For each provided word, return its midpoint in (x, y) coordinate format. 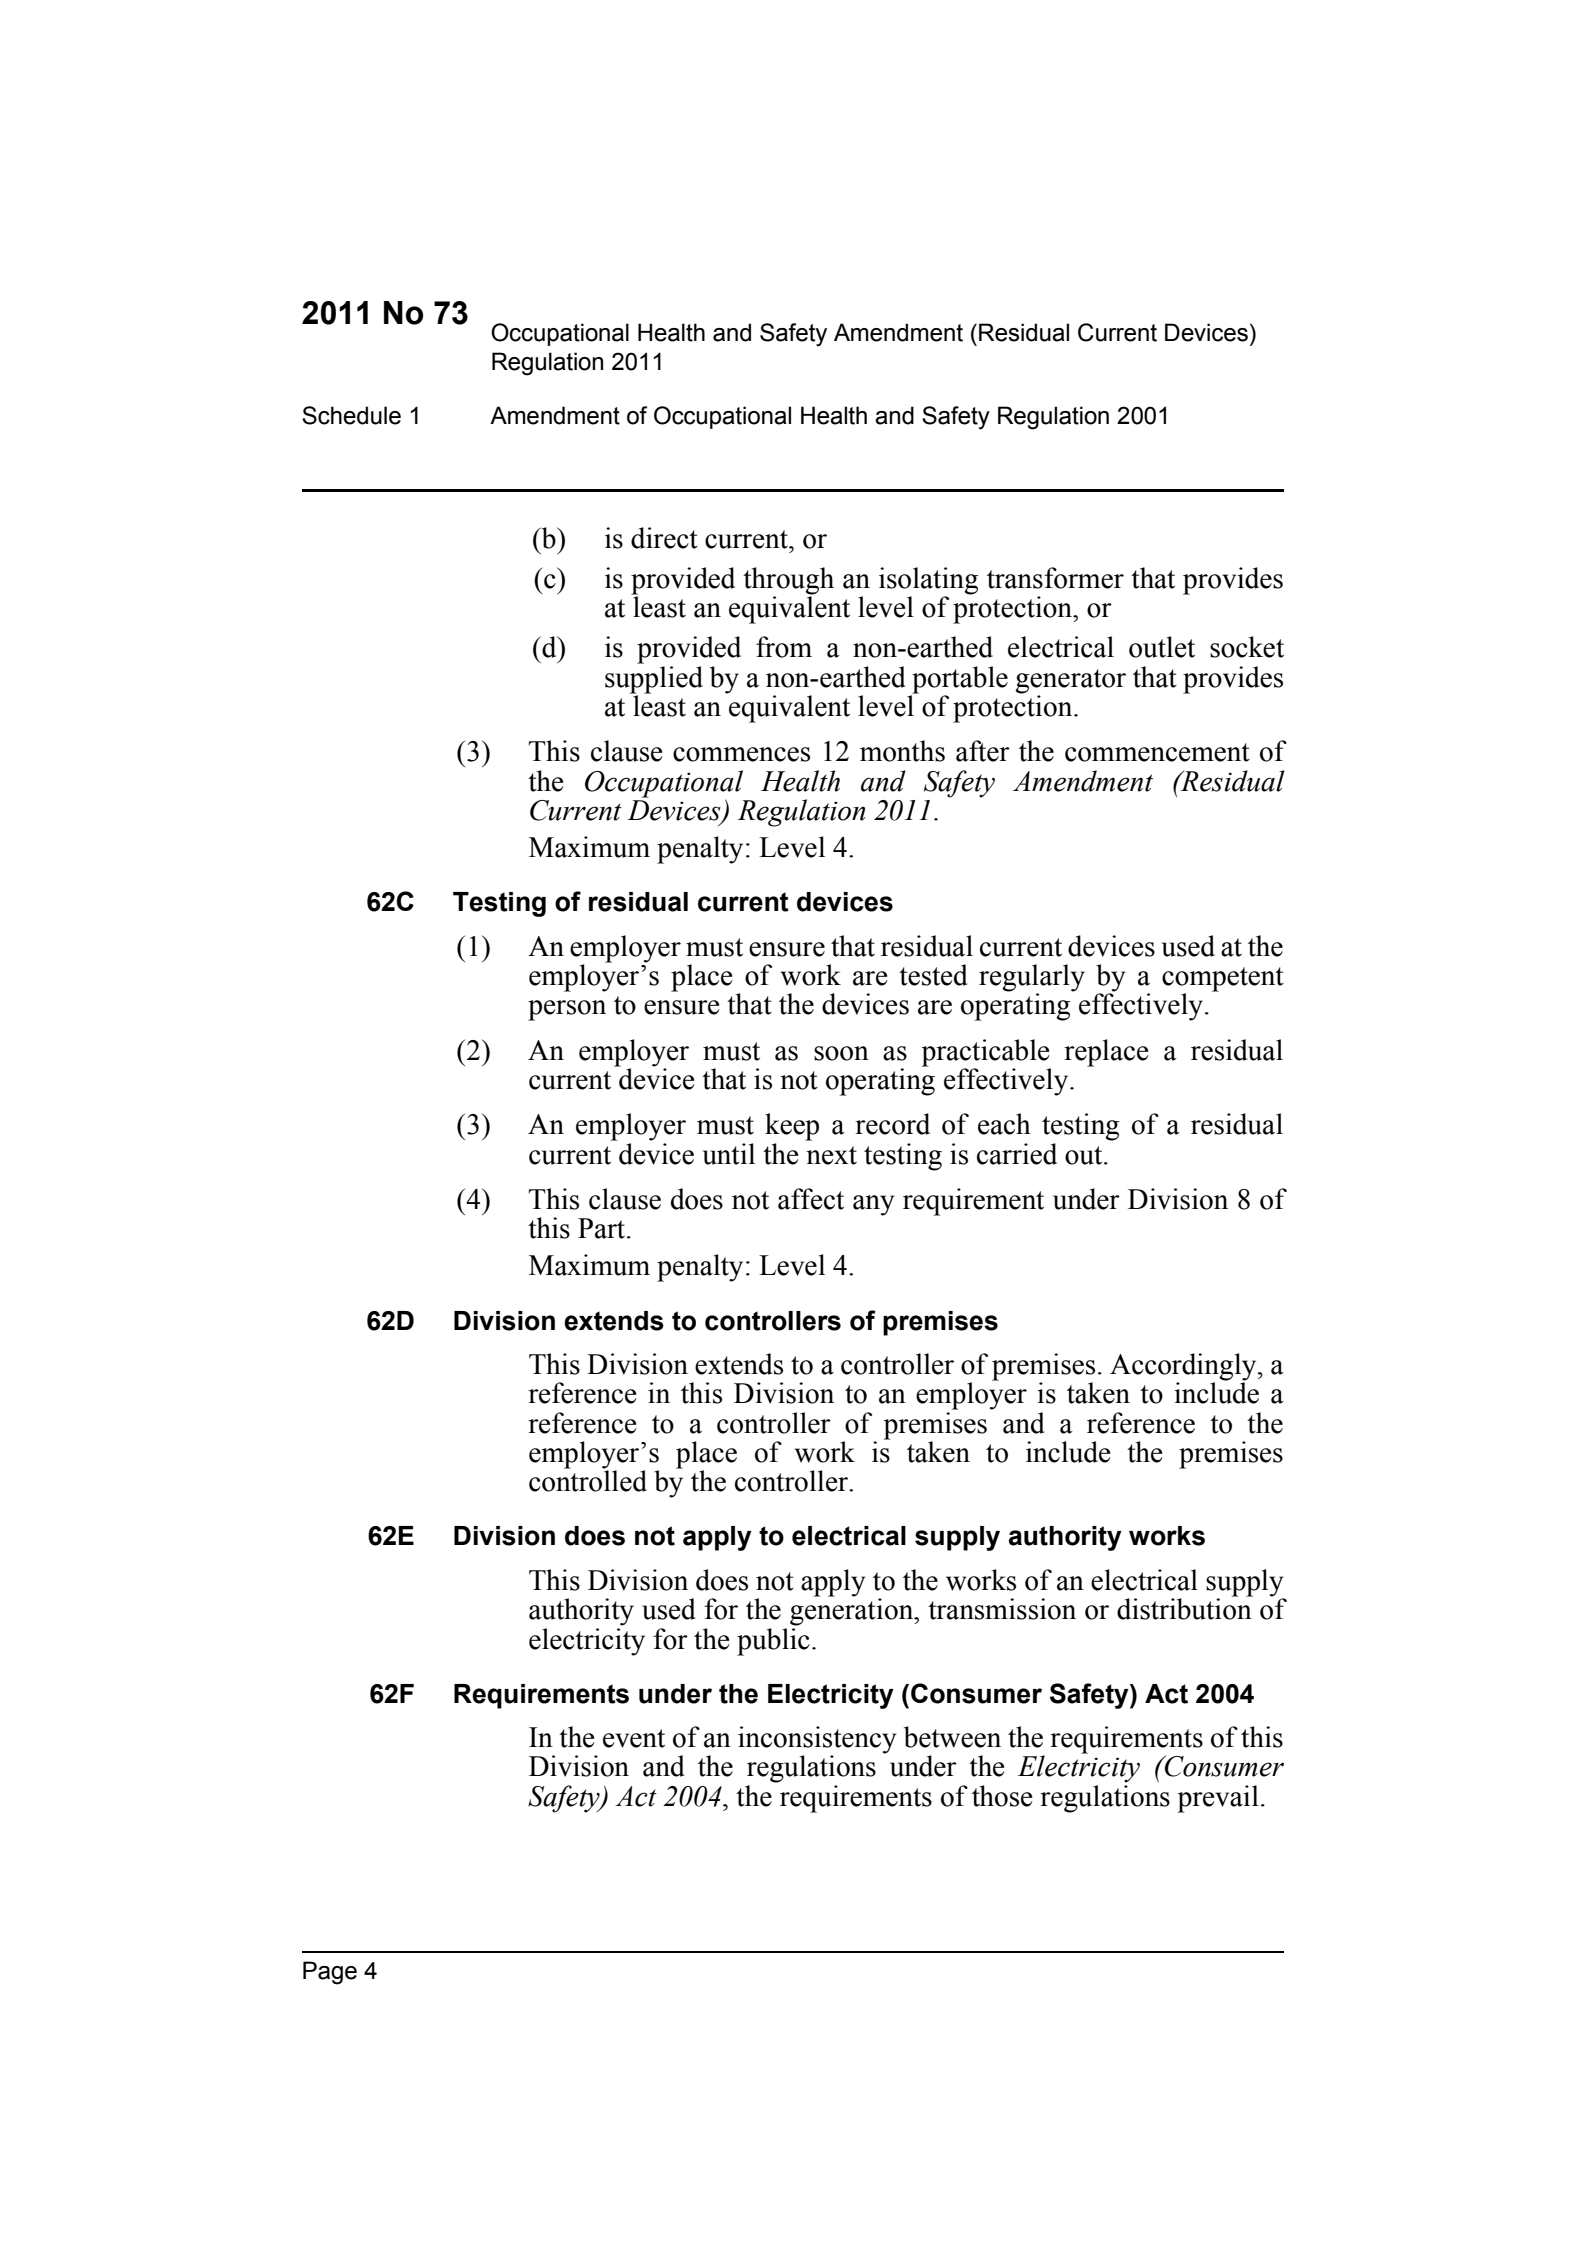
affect (811, 1199)
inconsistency (817, 1741)
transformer (1055, 578)
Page (330, 1973)
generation (853, 1611)
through (788, 582)
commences (741, 754)
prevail (1218, 1799)
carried (1017, 1154)
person (567, 1010)
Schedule (351, 415)
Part (601, 1228)
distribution (1185, 1608)
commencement (1157, 752)
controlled (588, 1480)
